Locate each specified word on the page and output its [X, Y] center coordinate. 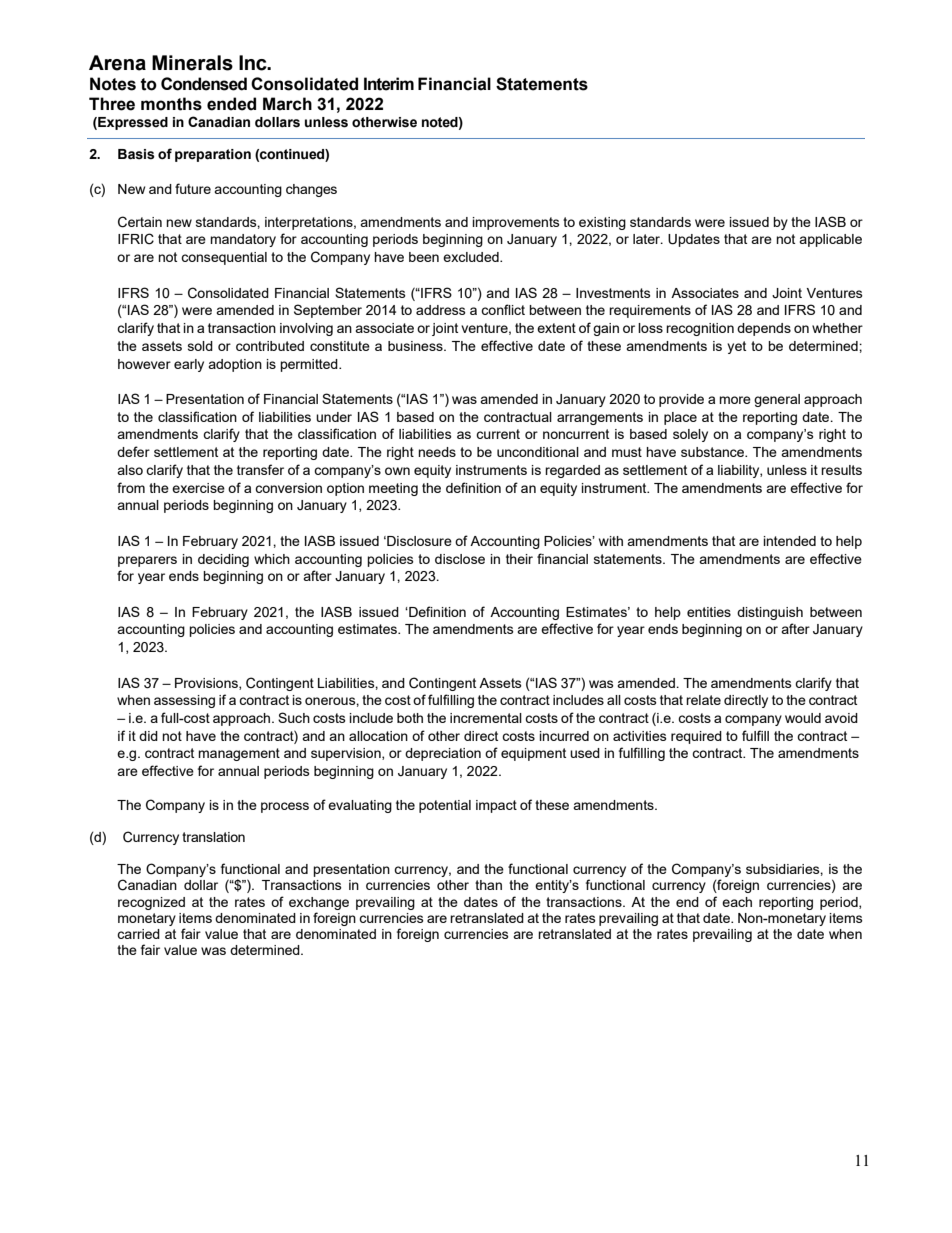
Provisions [207, 684]
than [488, 885]
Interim [389, 84]
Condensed [204, 84]
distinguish [770, 613]
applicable [830, 240]
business [416, 346]
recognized [151, 903]
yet [736, 347]
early [189, 365]
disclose [460, 559]
